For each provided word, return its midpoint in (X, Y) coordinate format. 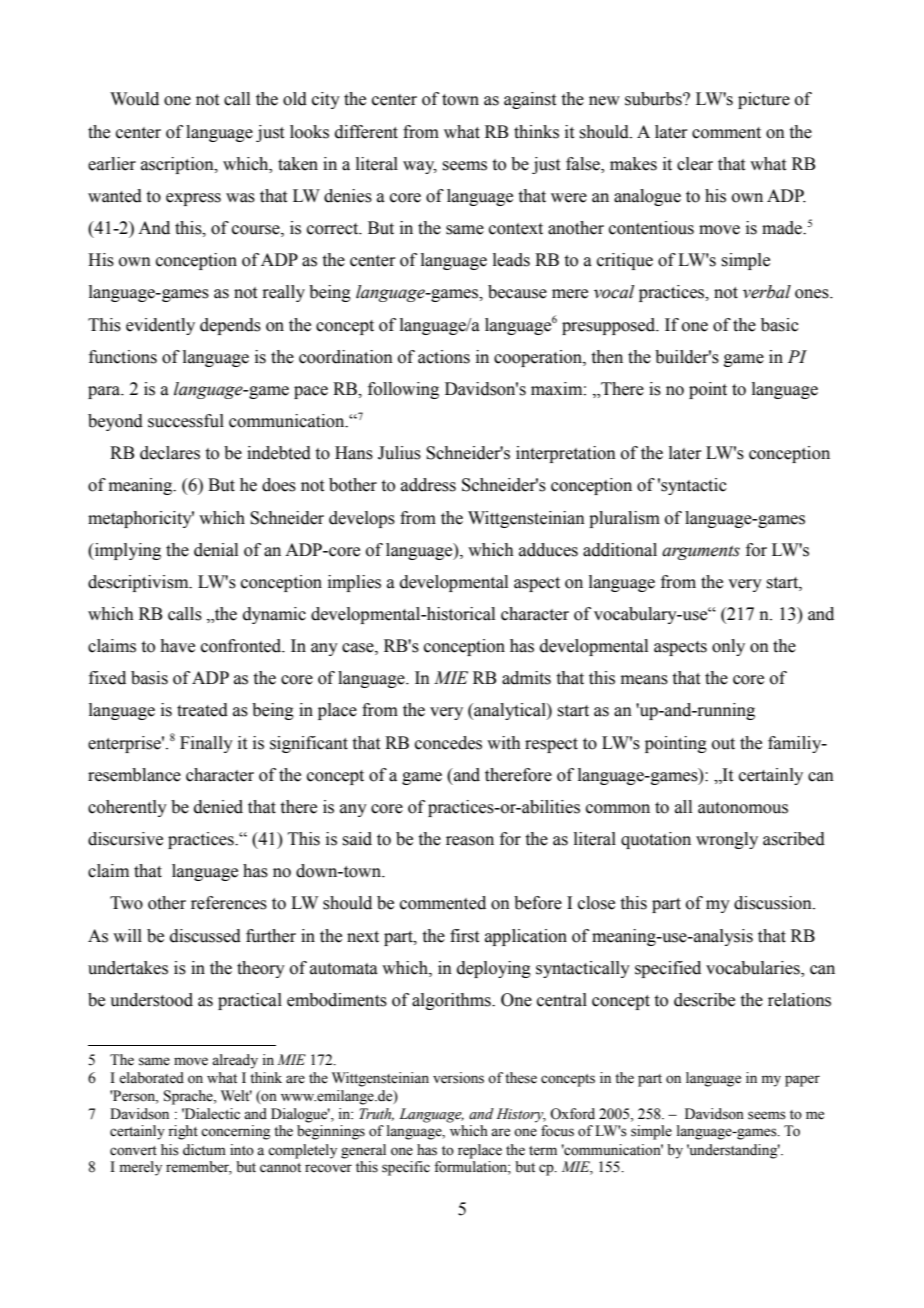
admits (526, 678)
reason (470, 841)
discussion (774, 903)
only (728, 647)
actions (444, 357)
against (530, 100)
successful (186, 421)
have (177, 646)
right (183, 1132)
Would (134, 99)
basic (780, 325)
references (229, 903)
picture (764, 100)
